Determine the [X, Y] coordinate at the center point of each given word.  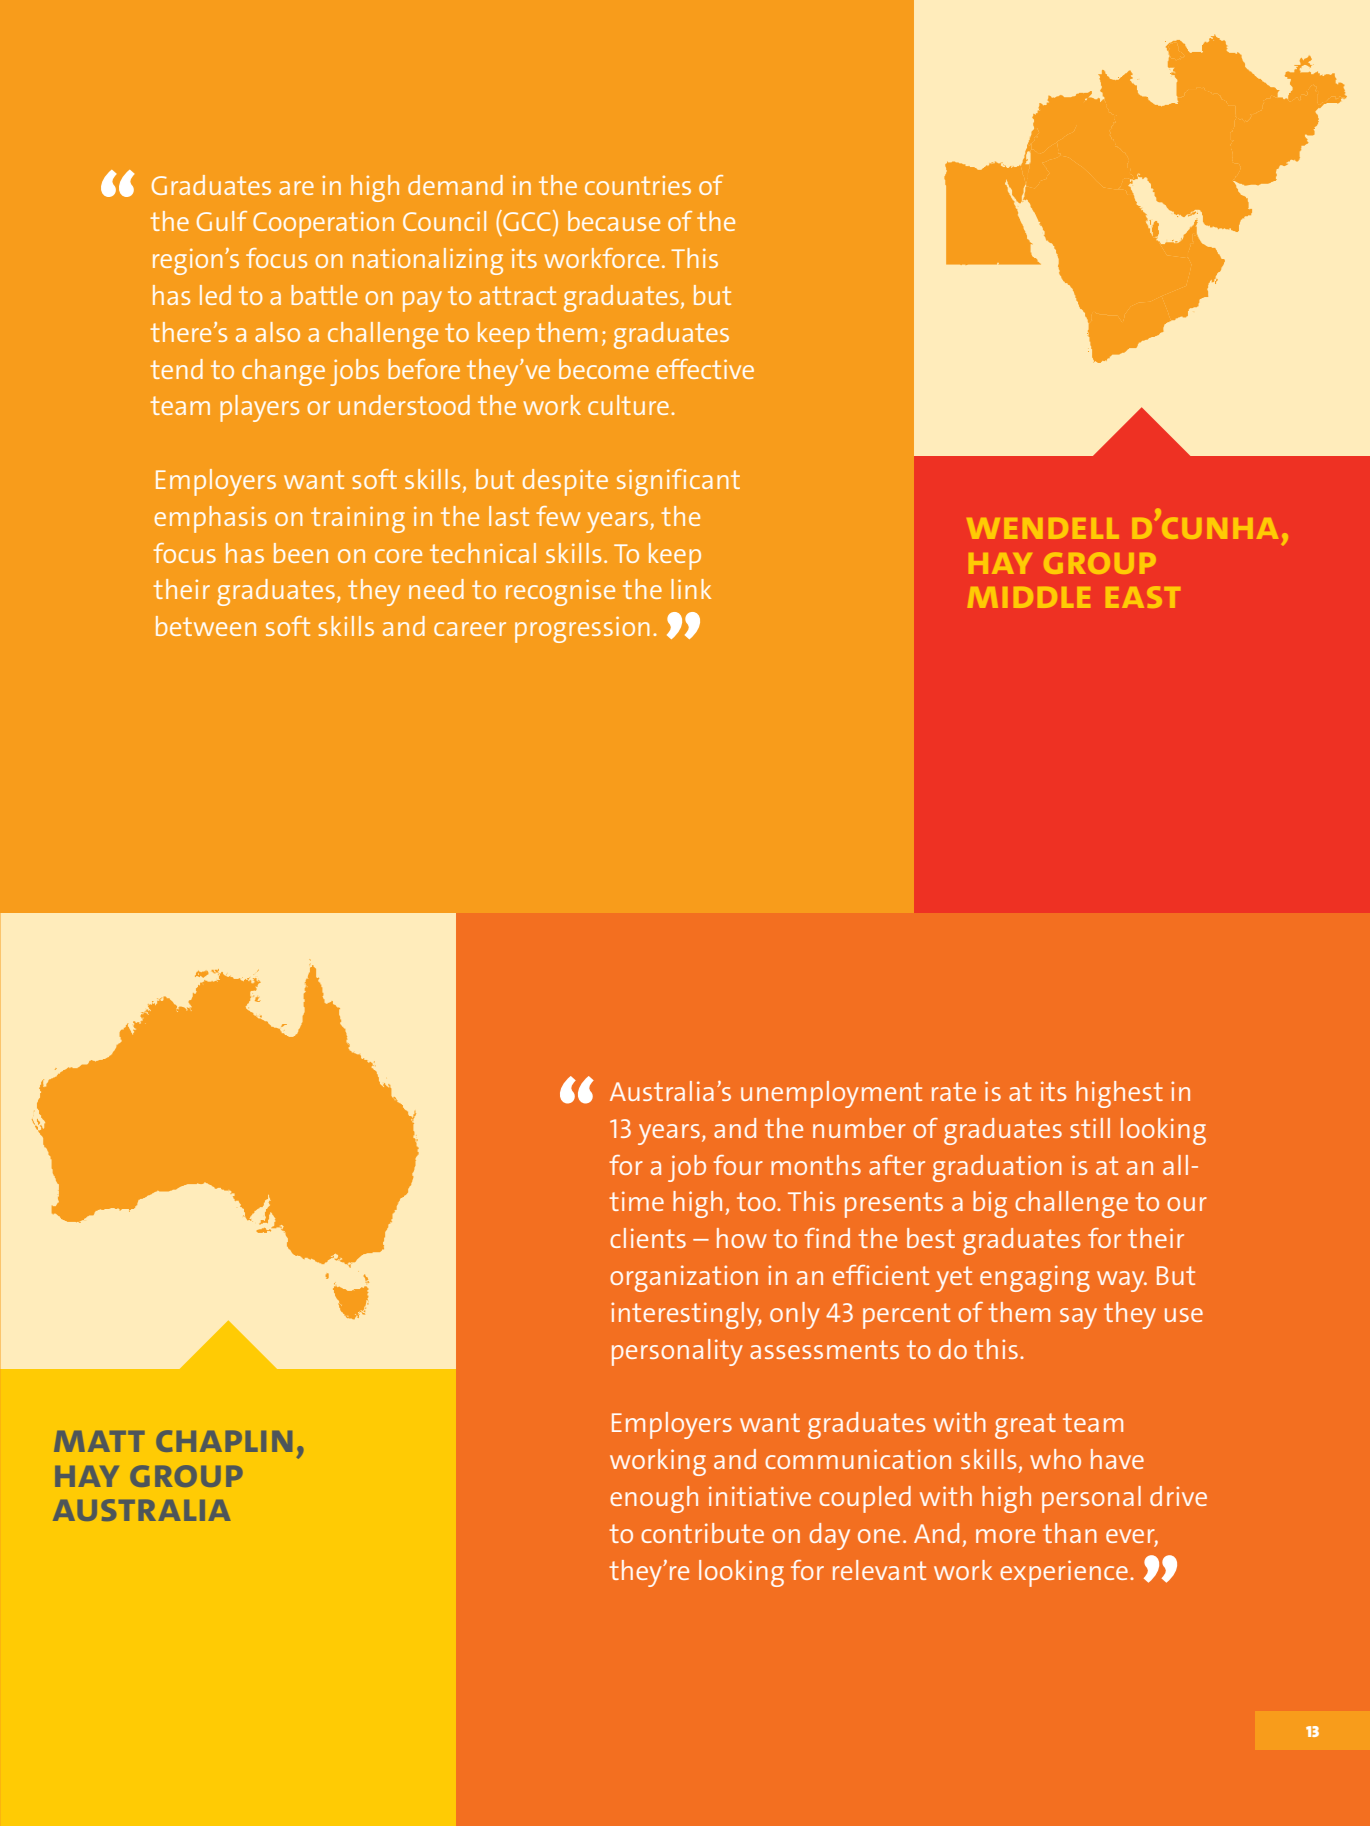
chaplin [224, 1441]
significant [678, 482]
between [206, 626]
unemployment [831, 1094]
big [990, 1204]
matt [99, 1441]
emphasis [210, 519]
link [691, 589]
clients [648, 1238]
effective [705, 369]
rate [954, 1091]
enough [654, 1499]
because [614, 221]
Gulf [222, 221]
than [1070, 1533]
